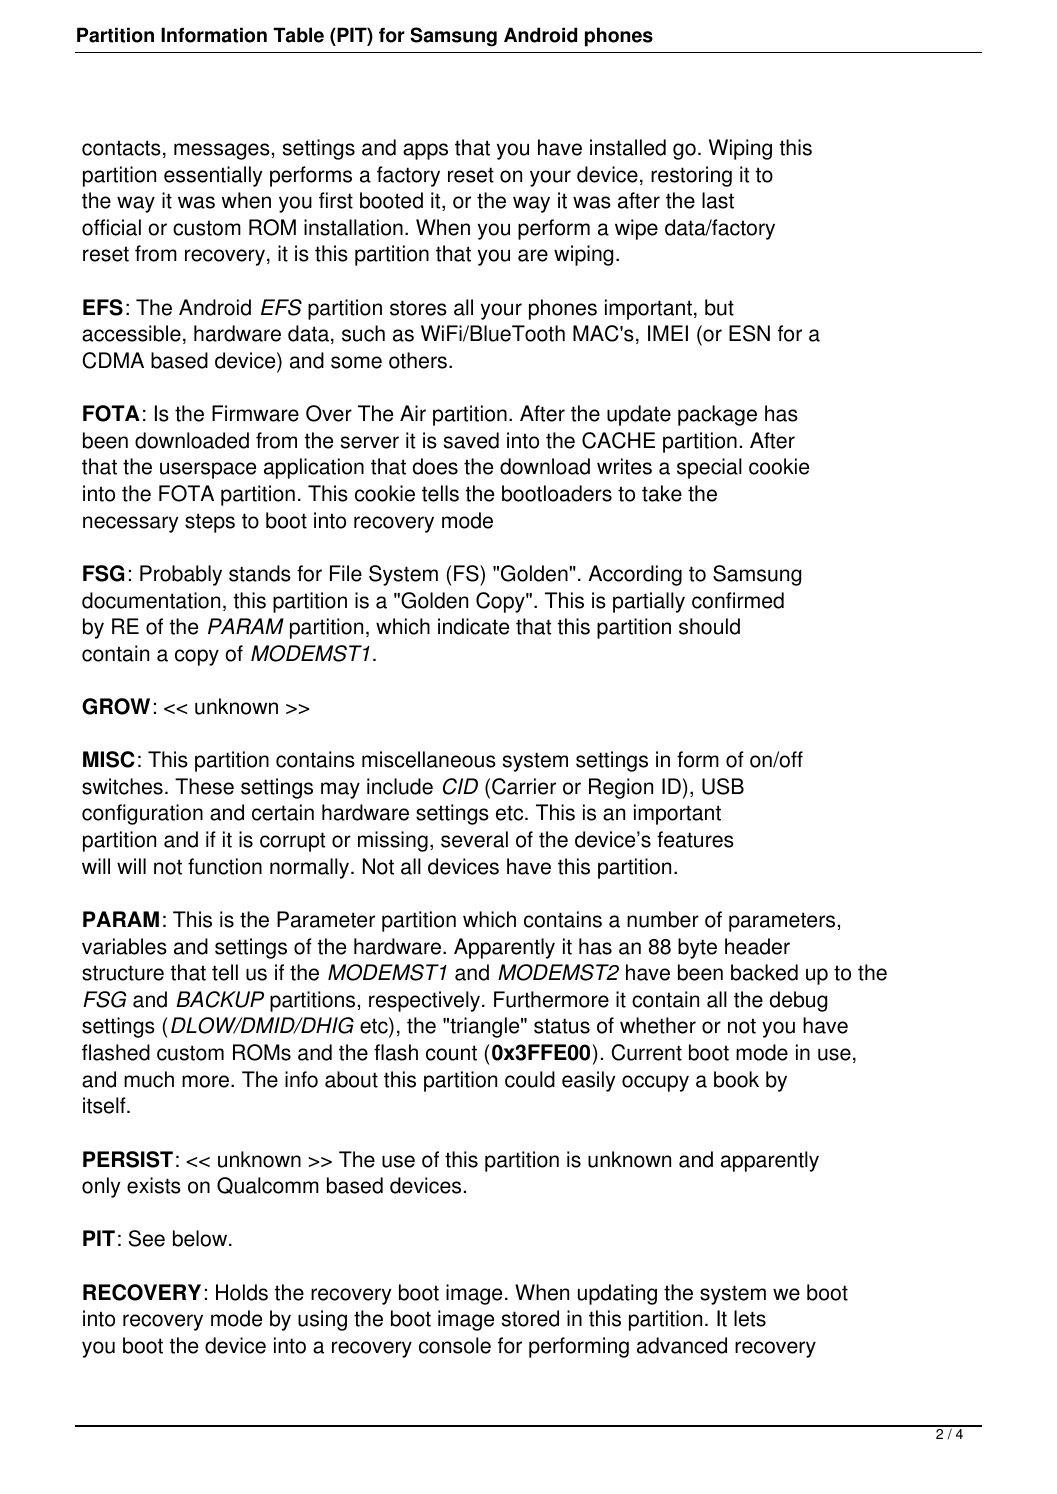 The image size is (1057, 1494). Describe the element at coordinates (455, 1345) in the screenshot. I see `console` at that location.
